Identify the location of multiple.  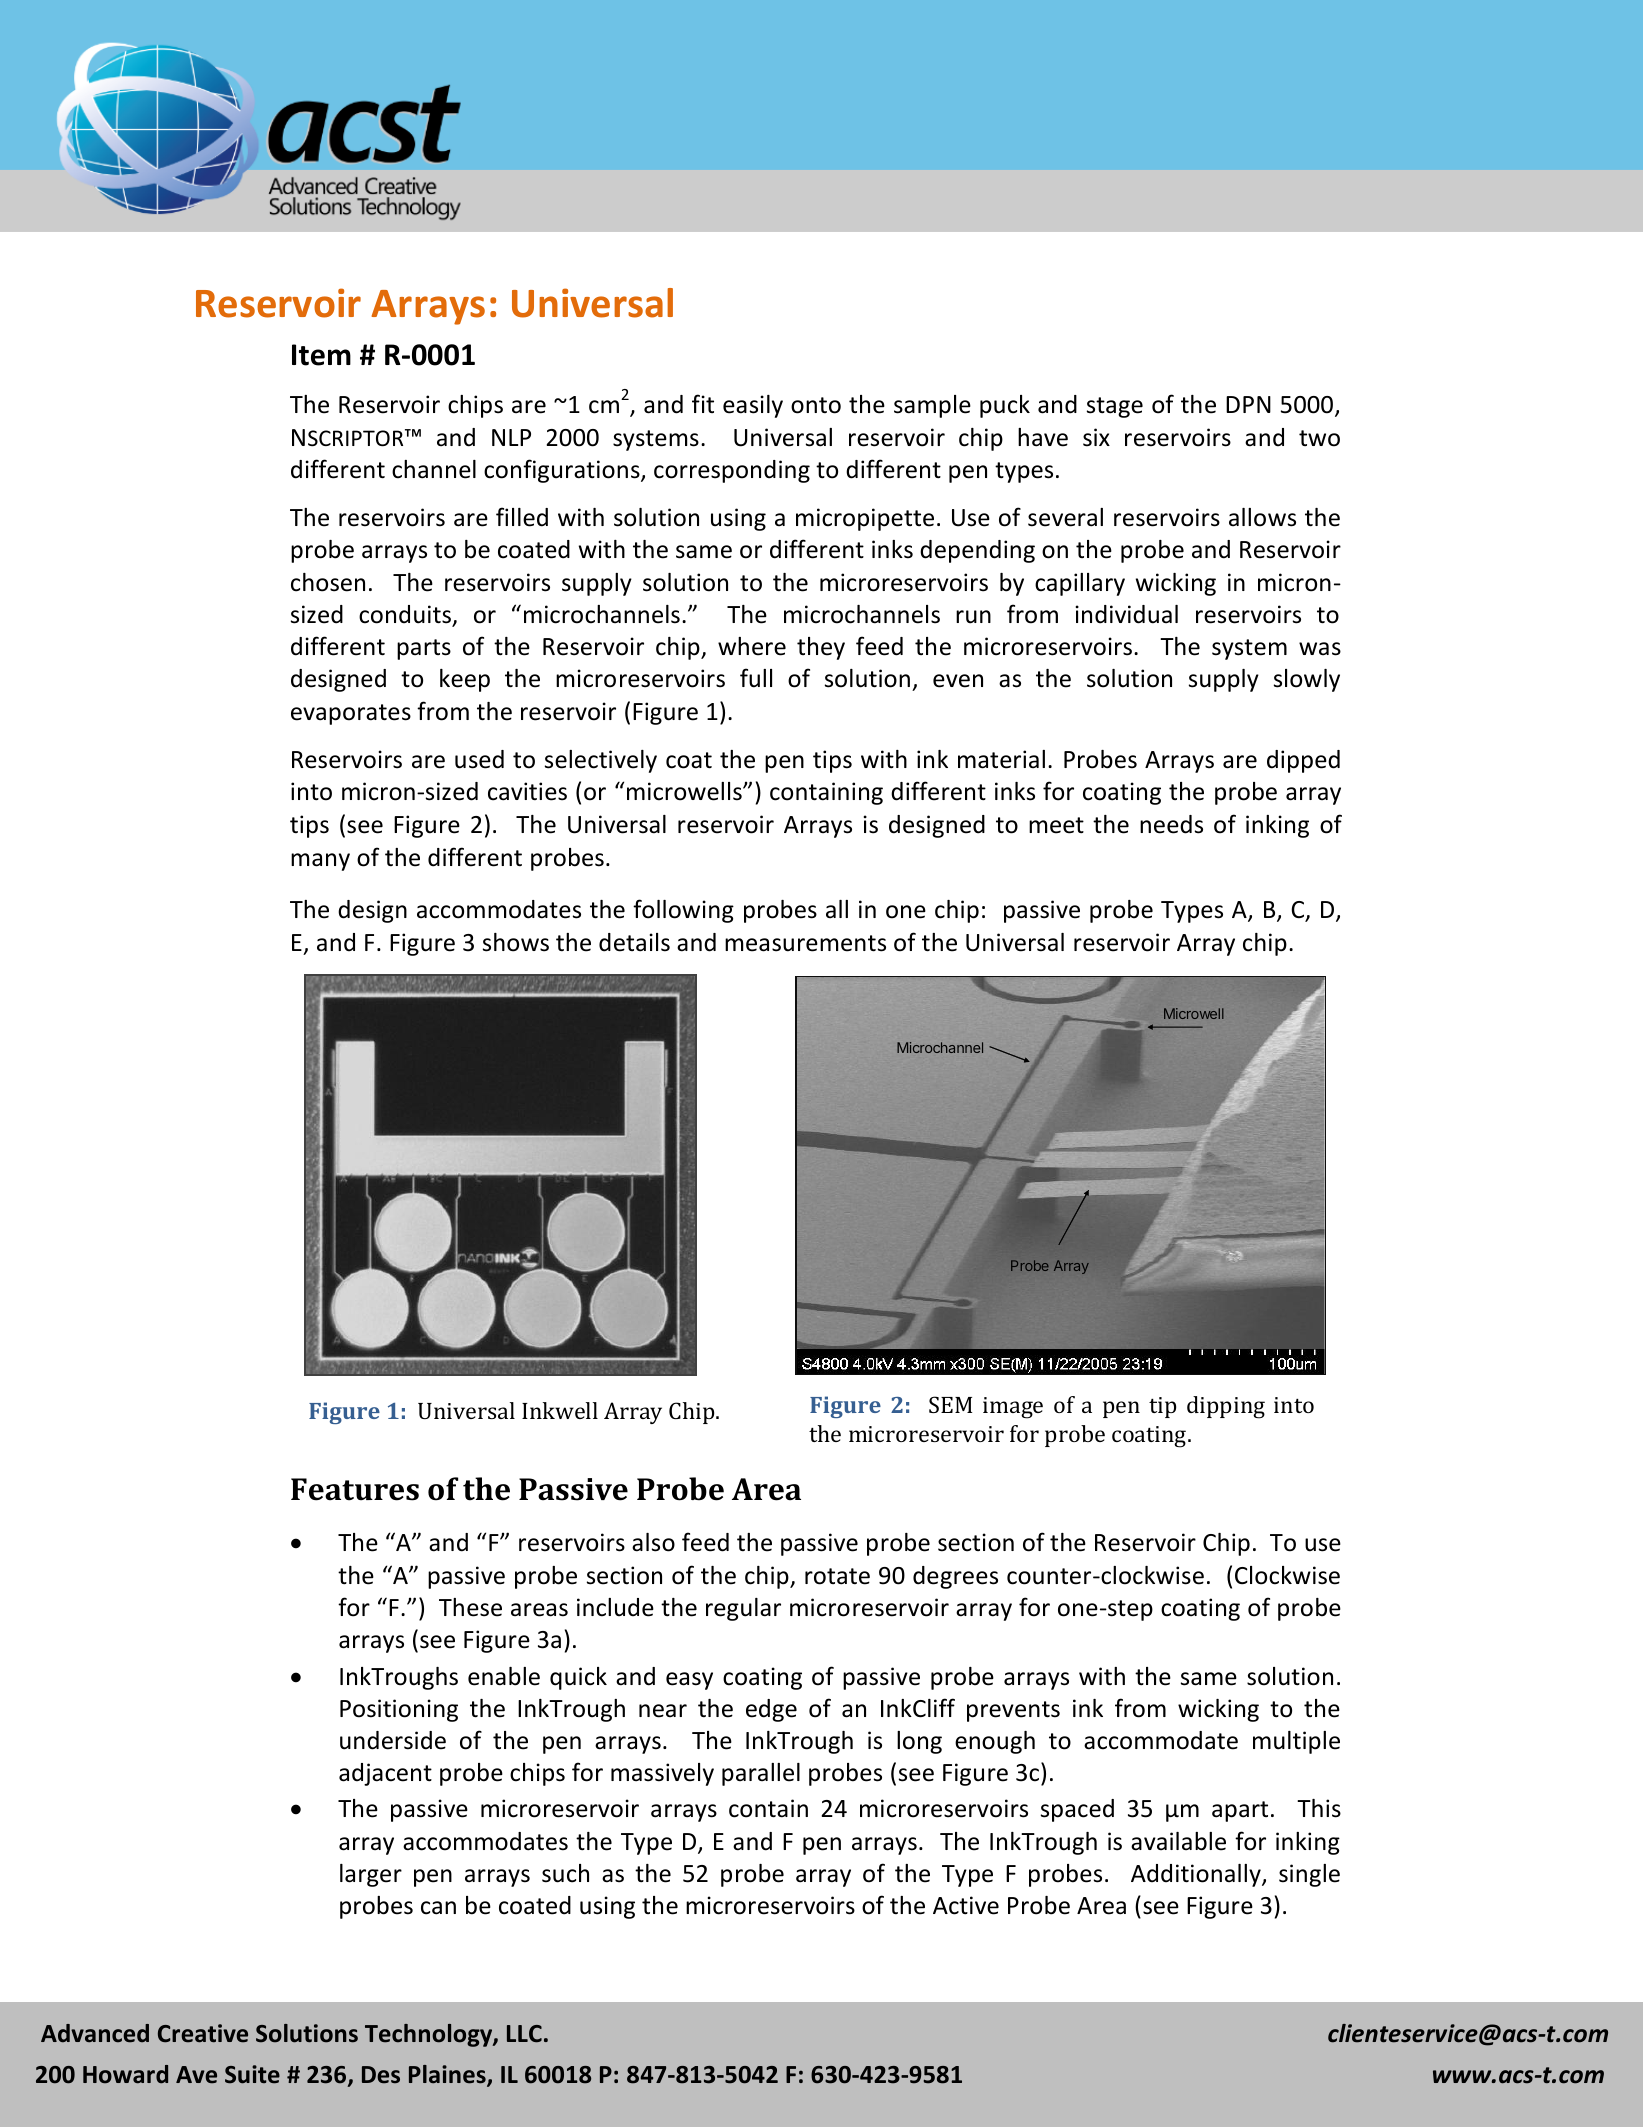
(1296, 1742).
